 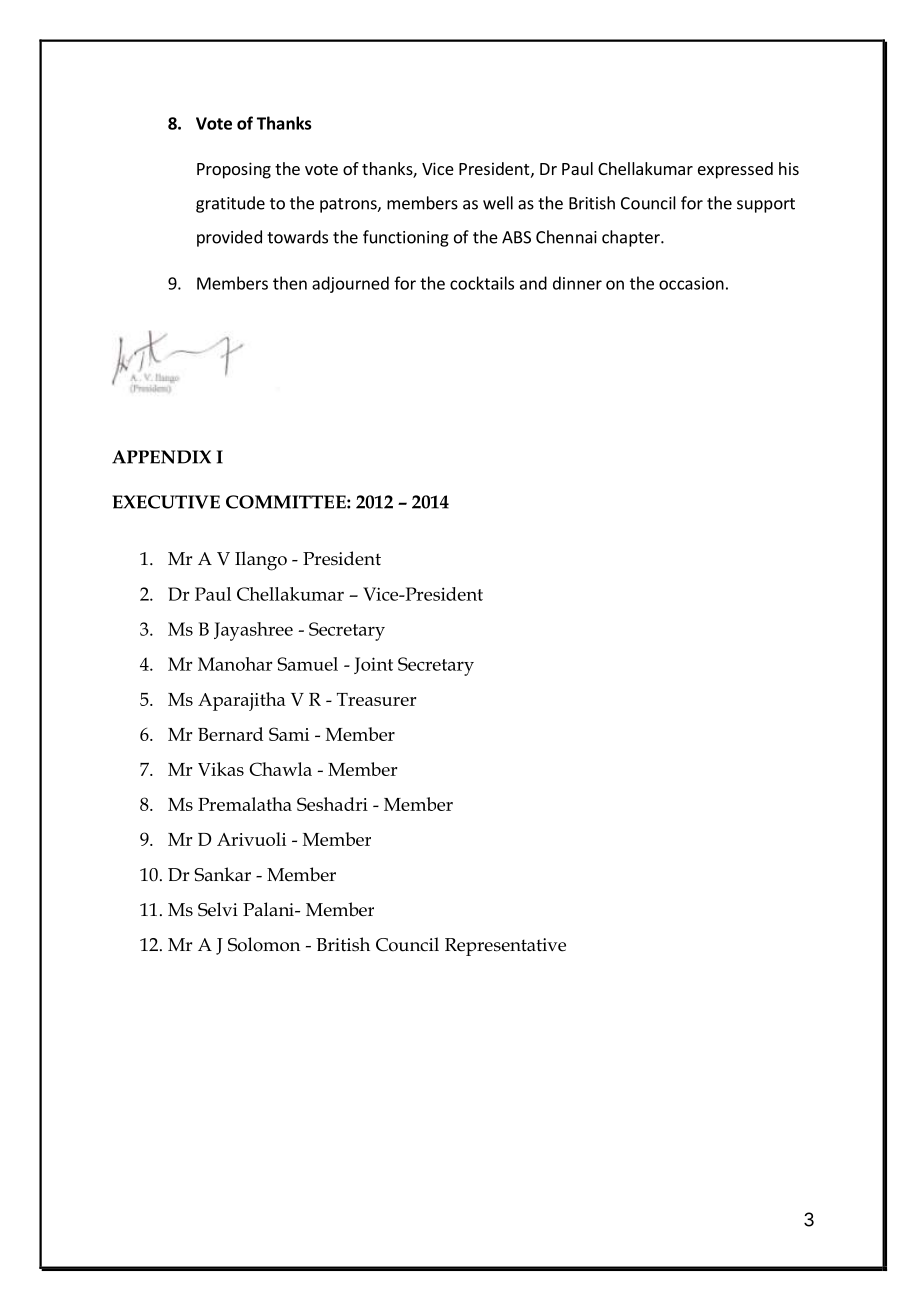 I want to click on Treasurer, so click(x=376, y=699).
